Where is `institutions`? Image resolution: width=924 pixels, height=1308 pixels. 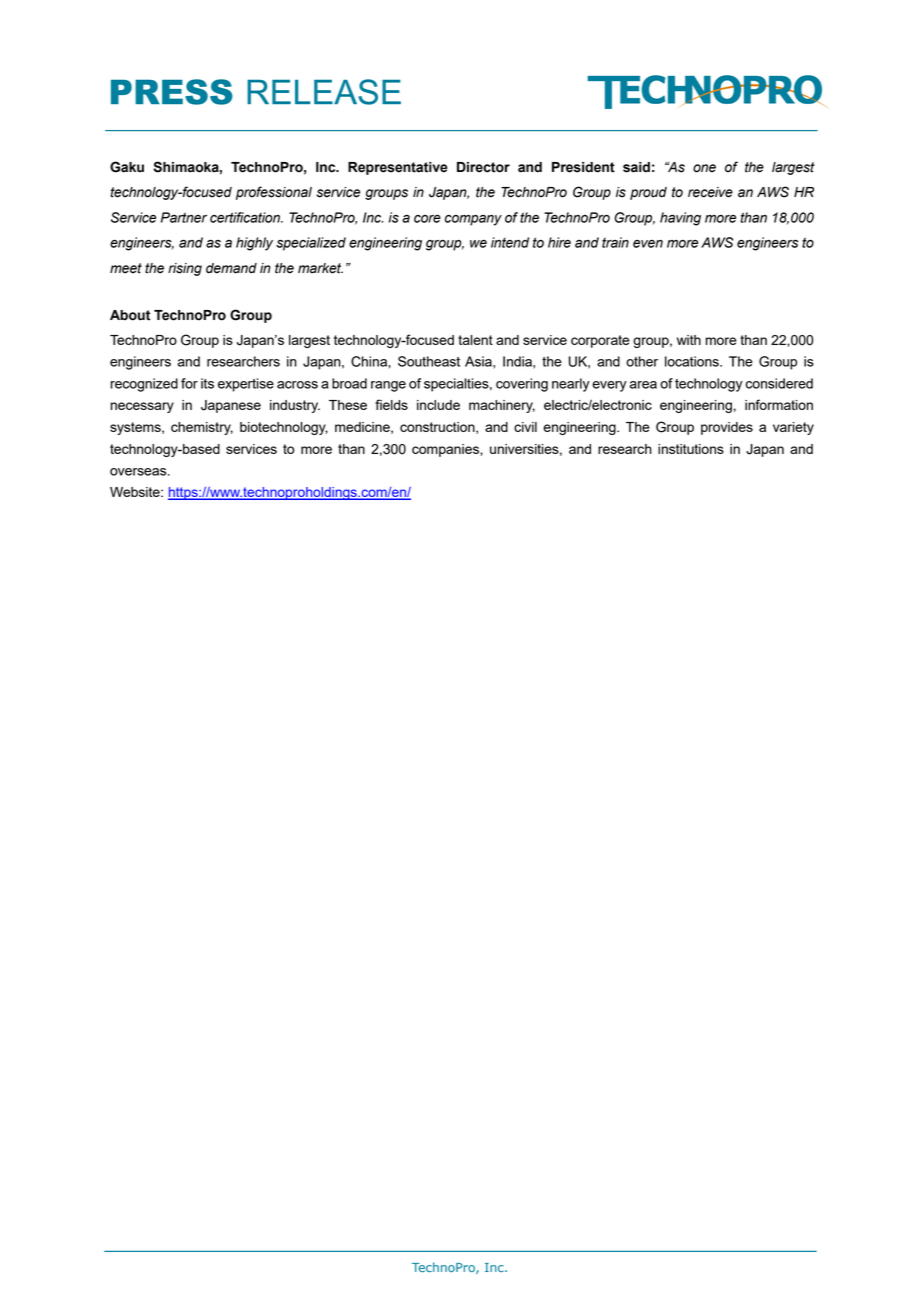 institutions is located at coordinates (691, 449).
